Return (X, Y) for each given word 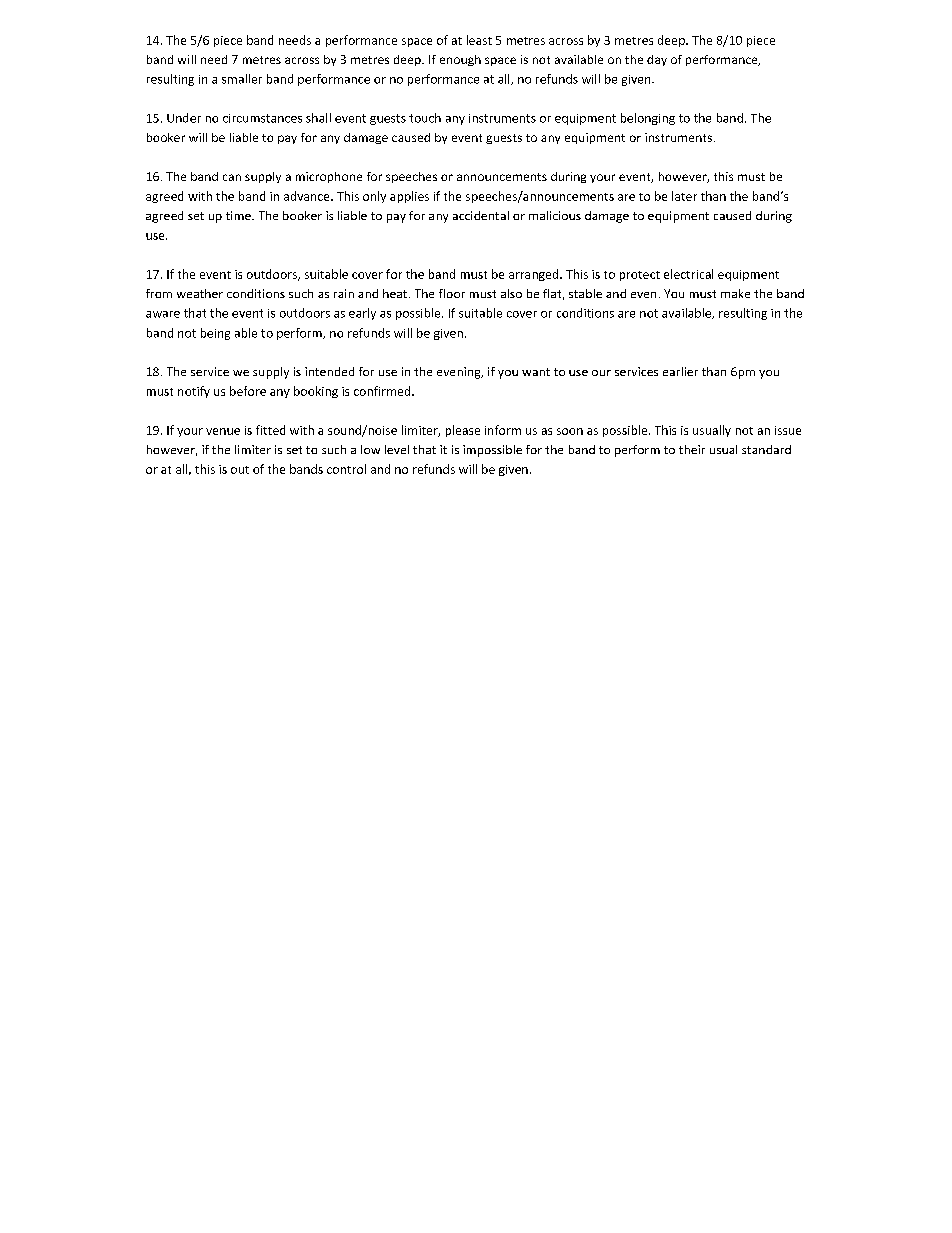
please (463, 431)
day (657, 60)
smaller (242, 79)
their (692, 449)
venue (223, 431)
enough (460, 60)
